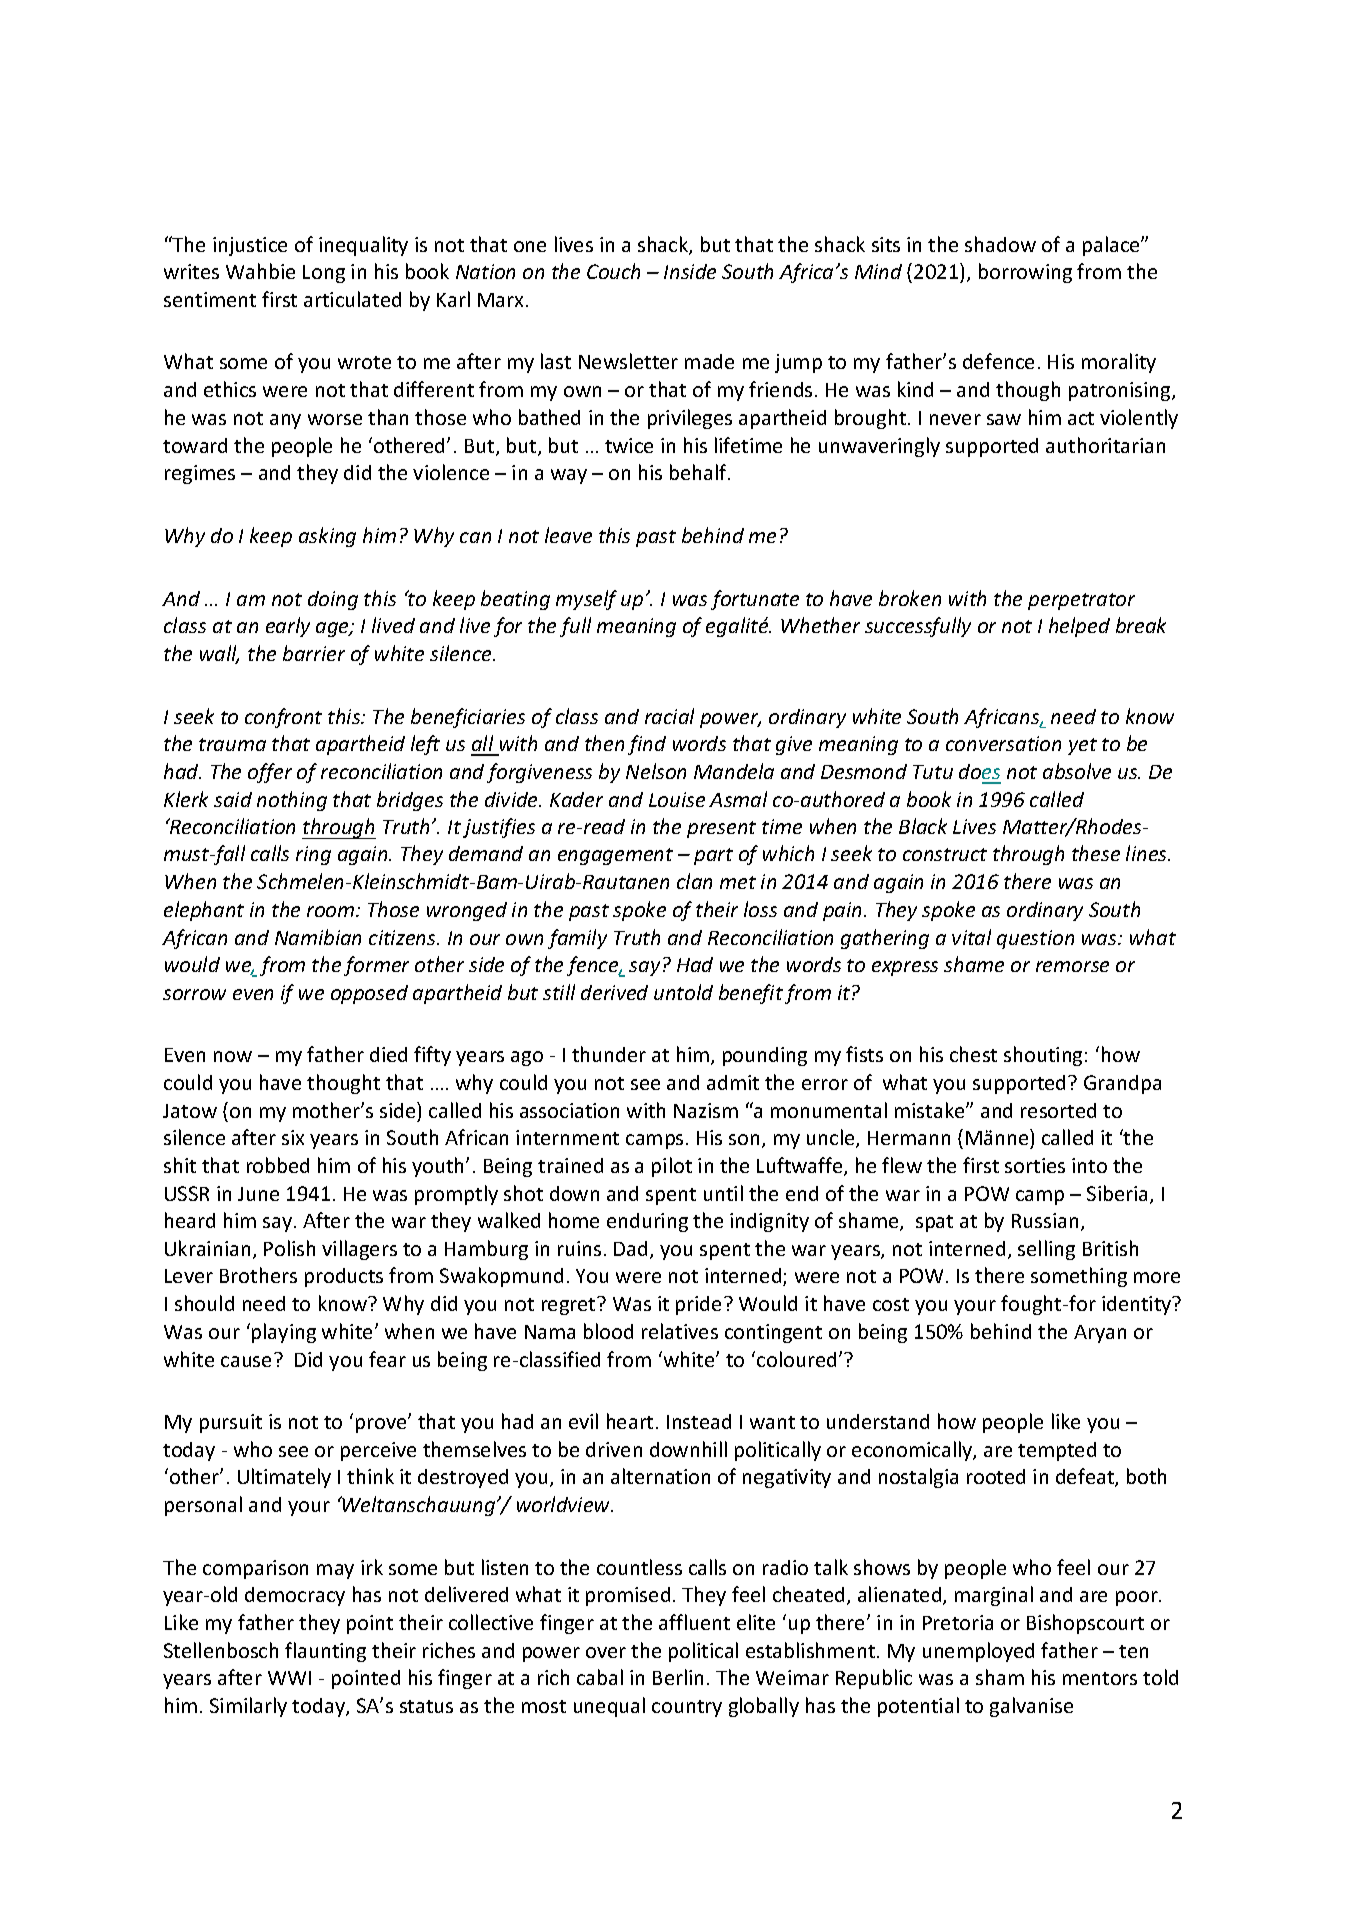 The height and width of the screenshot is (1905, 1347). I want to click on asking, so click(327, 537).
